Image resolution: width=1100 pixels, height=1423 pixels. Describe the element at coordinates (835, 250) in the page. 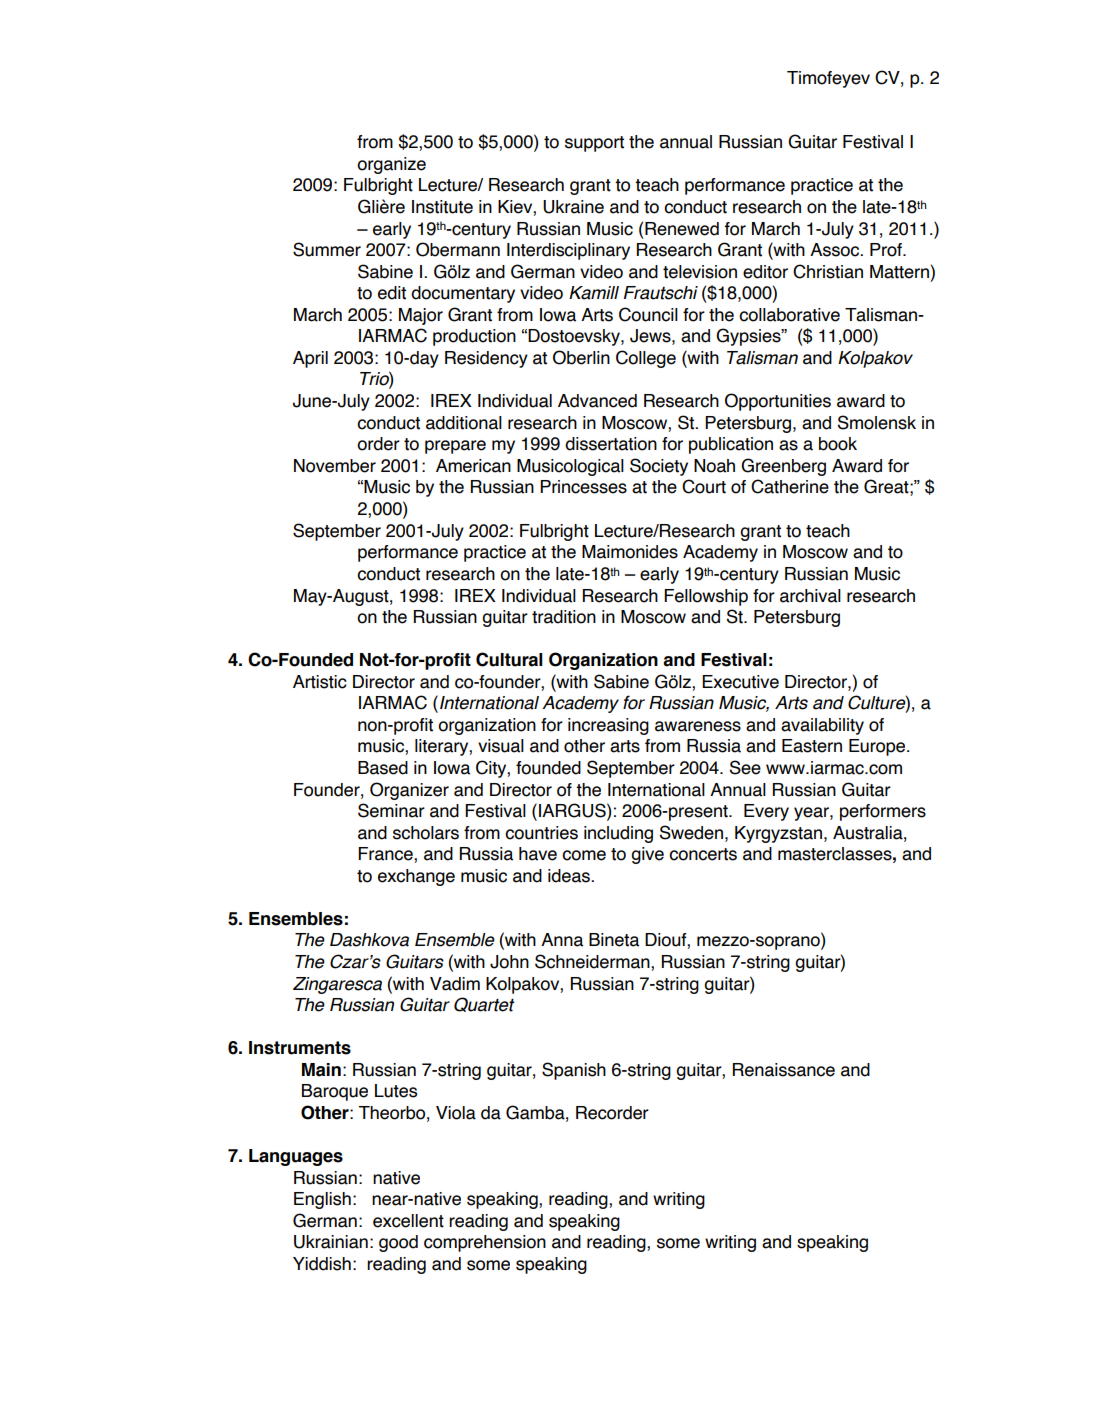

I see `Assoc` at that location.
